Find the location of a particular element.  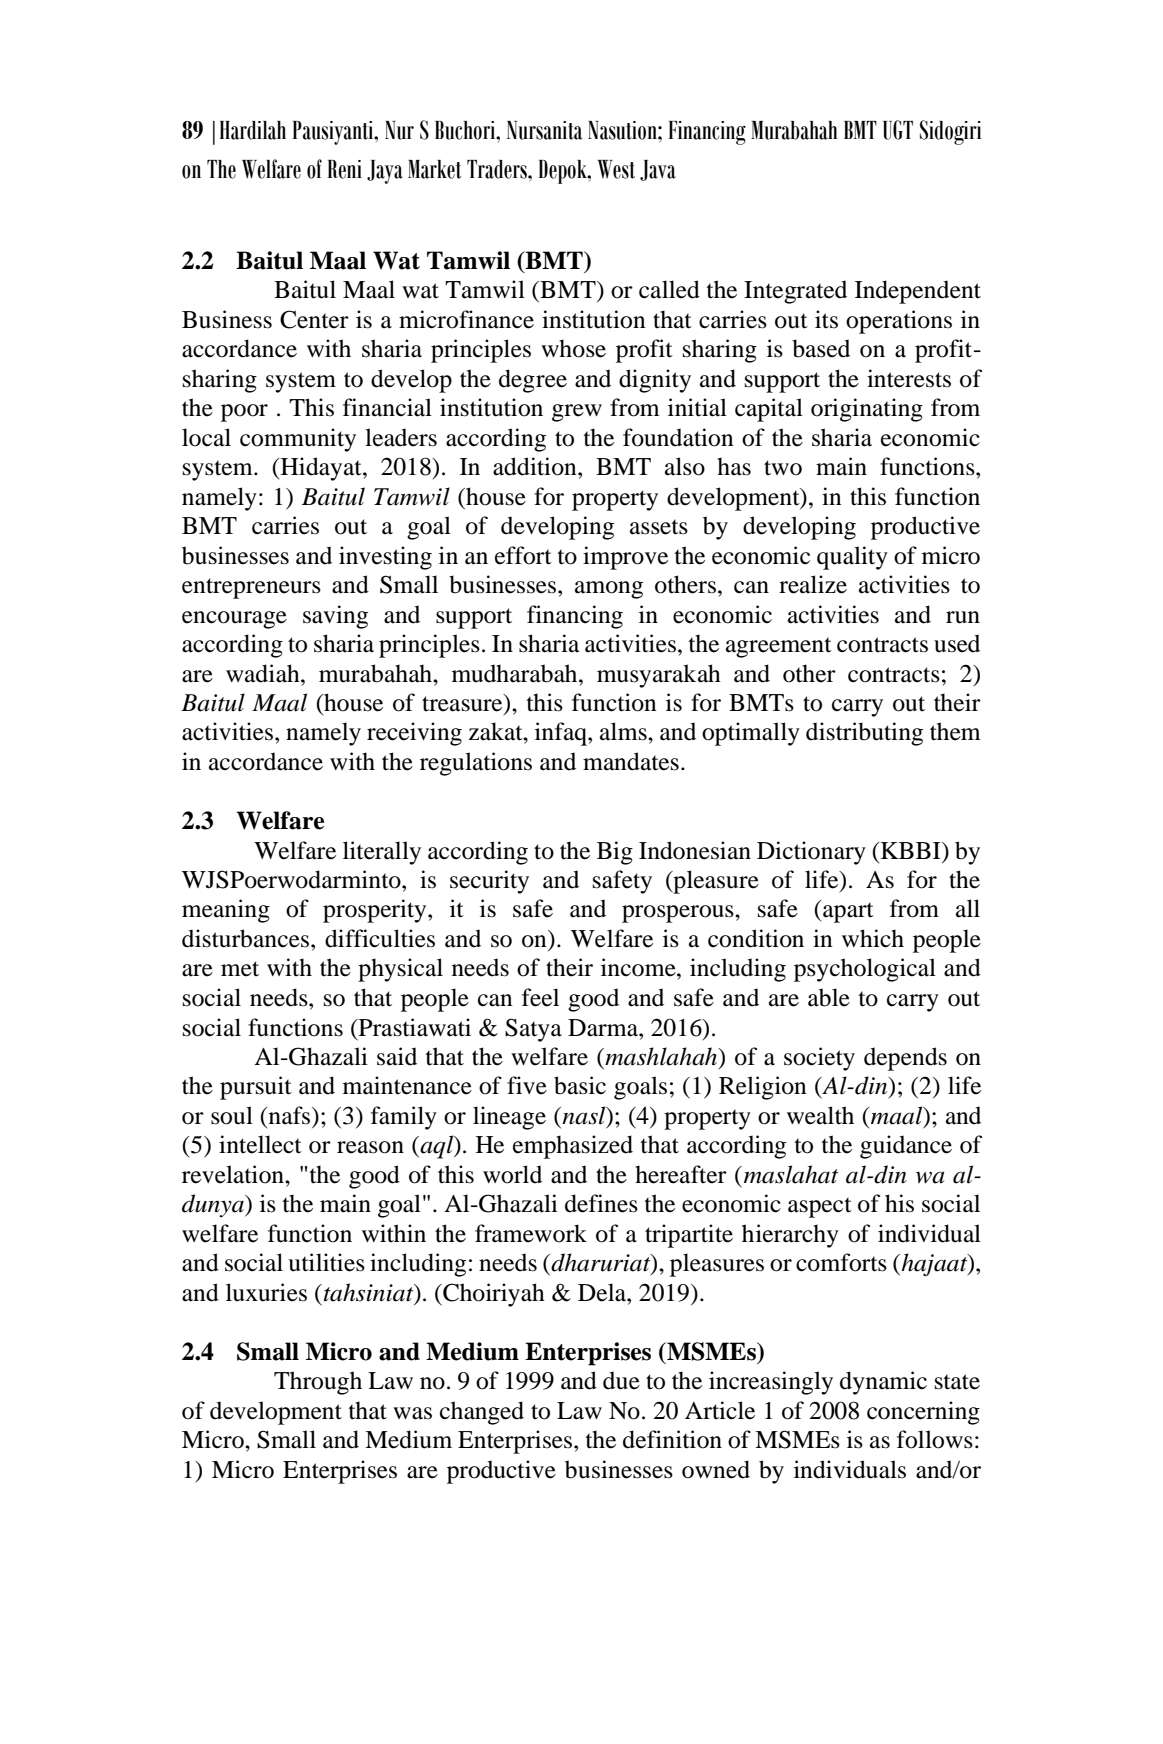

quality is located at coordinates (852, 558).
